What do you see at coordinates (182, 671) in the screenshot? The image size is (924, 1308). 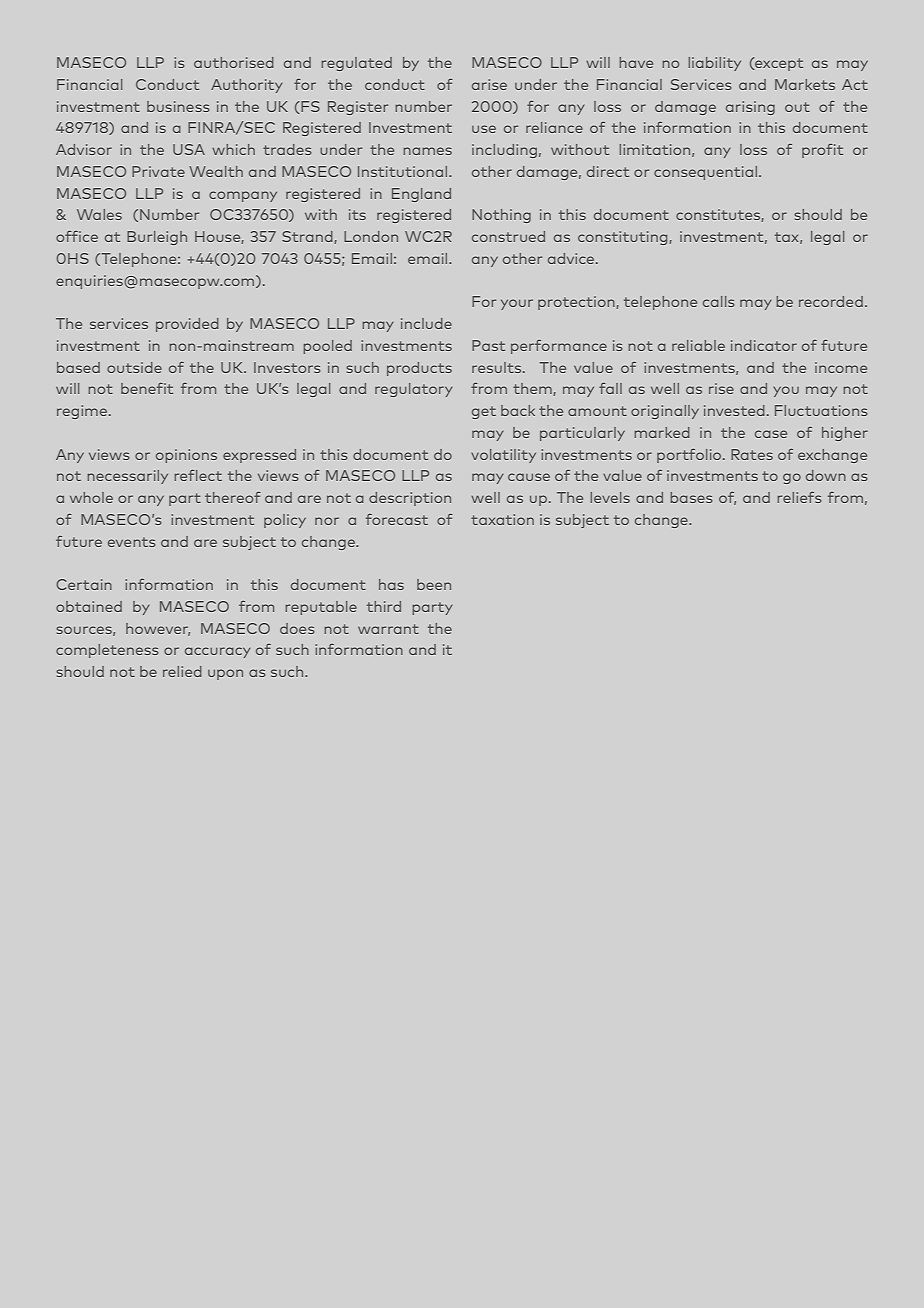 I see `relied` at bounding box center [182, 671].
